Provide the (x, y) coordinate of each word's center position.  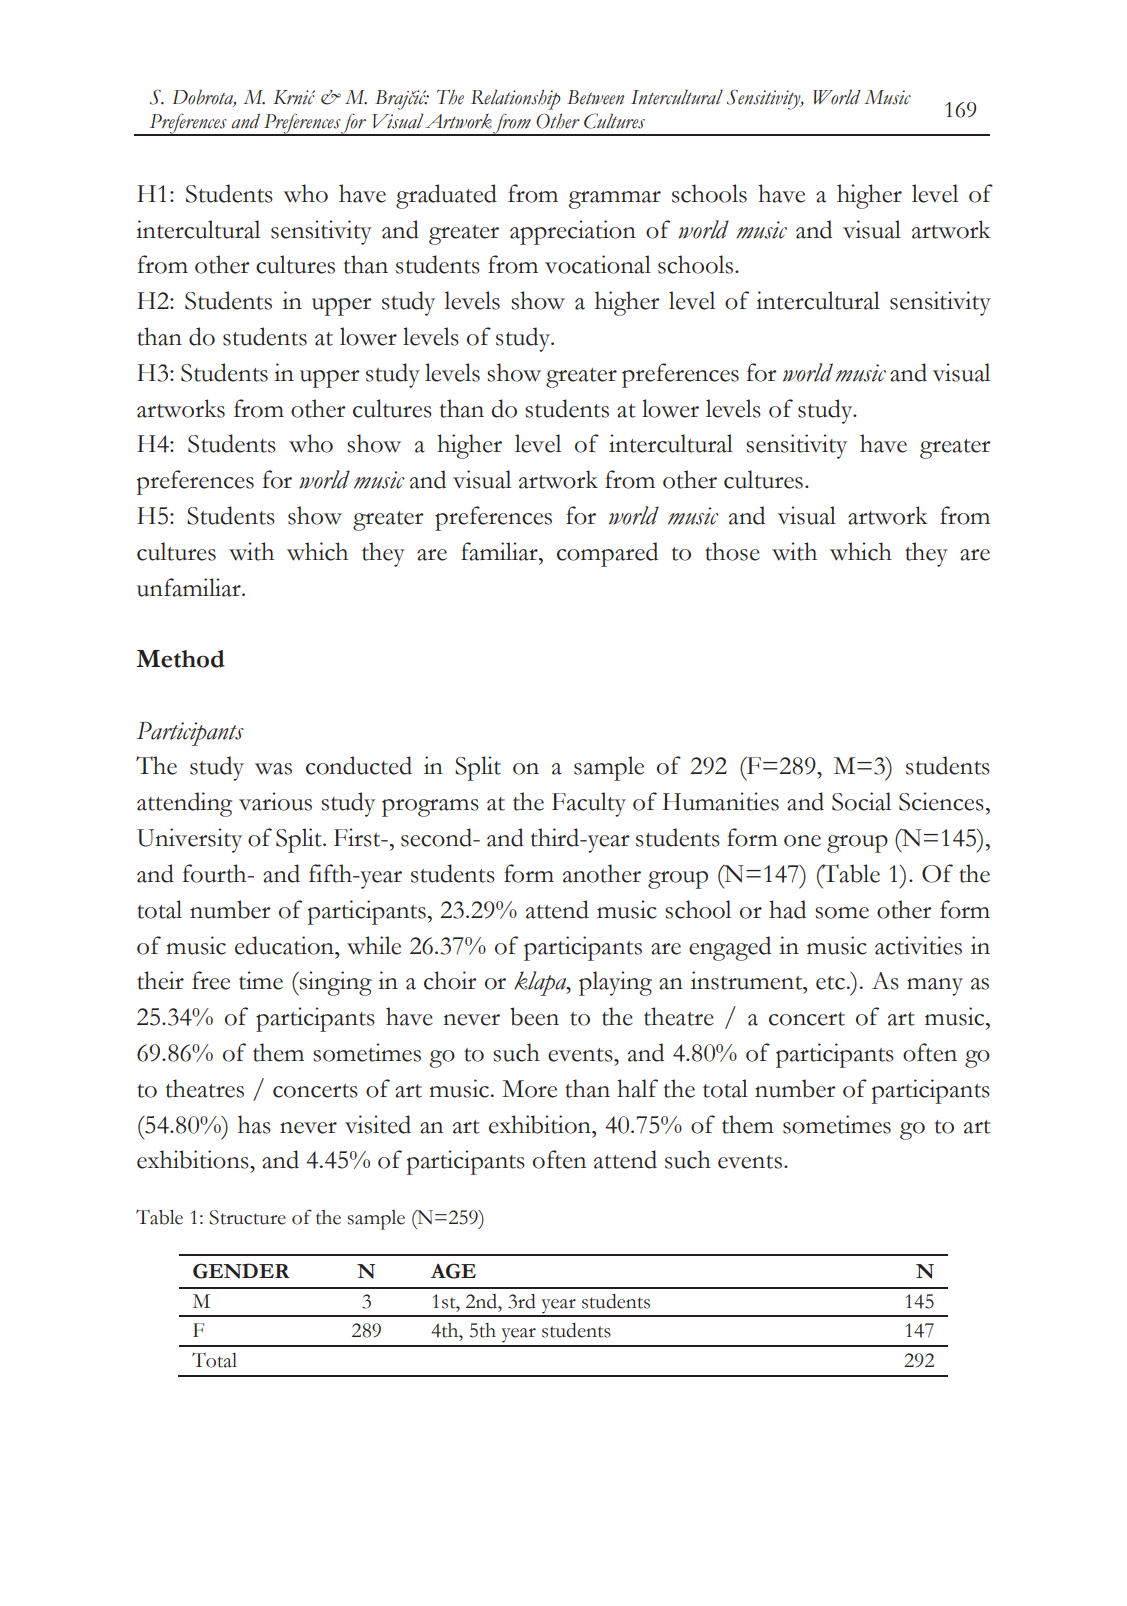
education (285, 945)
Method (181, 659)
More (529, 1089)
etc (830, 983)
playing (615, 983)
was (273, 769)
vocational (598, 264)
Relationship (516, 99)
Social (861, 801)
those (732, 551)
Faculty (589, 804)
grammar (615, 200)
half (637, 1088)
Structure (248, 1217)
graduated (446, 196)
